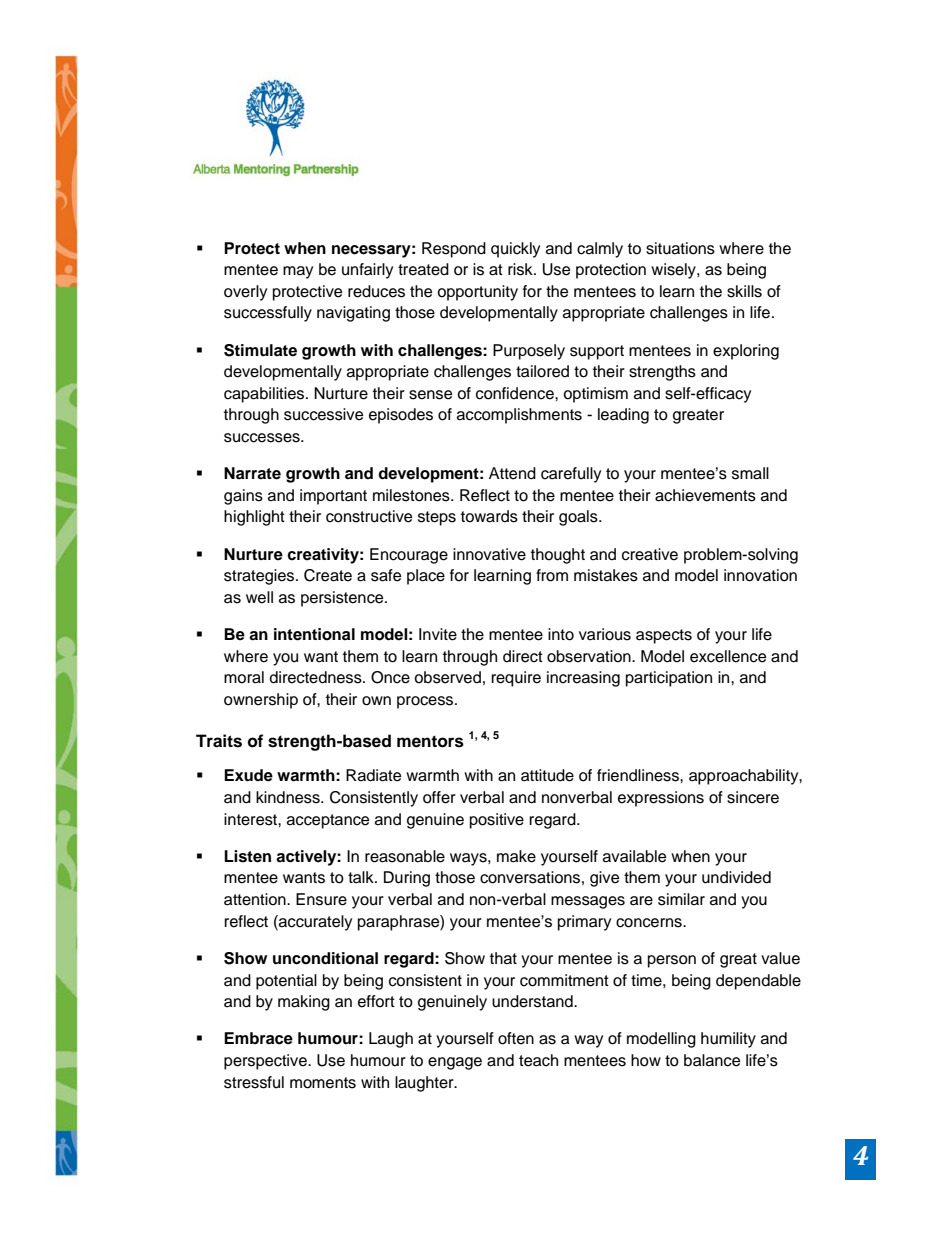 This screenshot has height=1233, width=952. Describe the element at coordinates (244, 677) in the screenshot. I see `moral` at that location.
